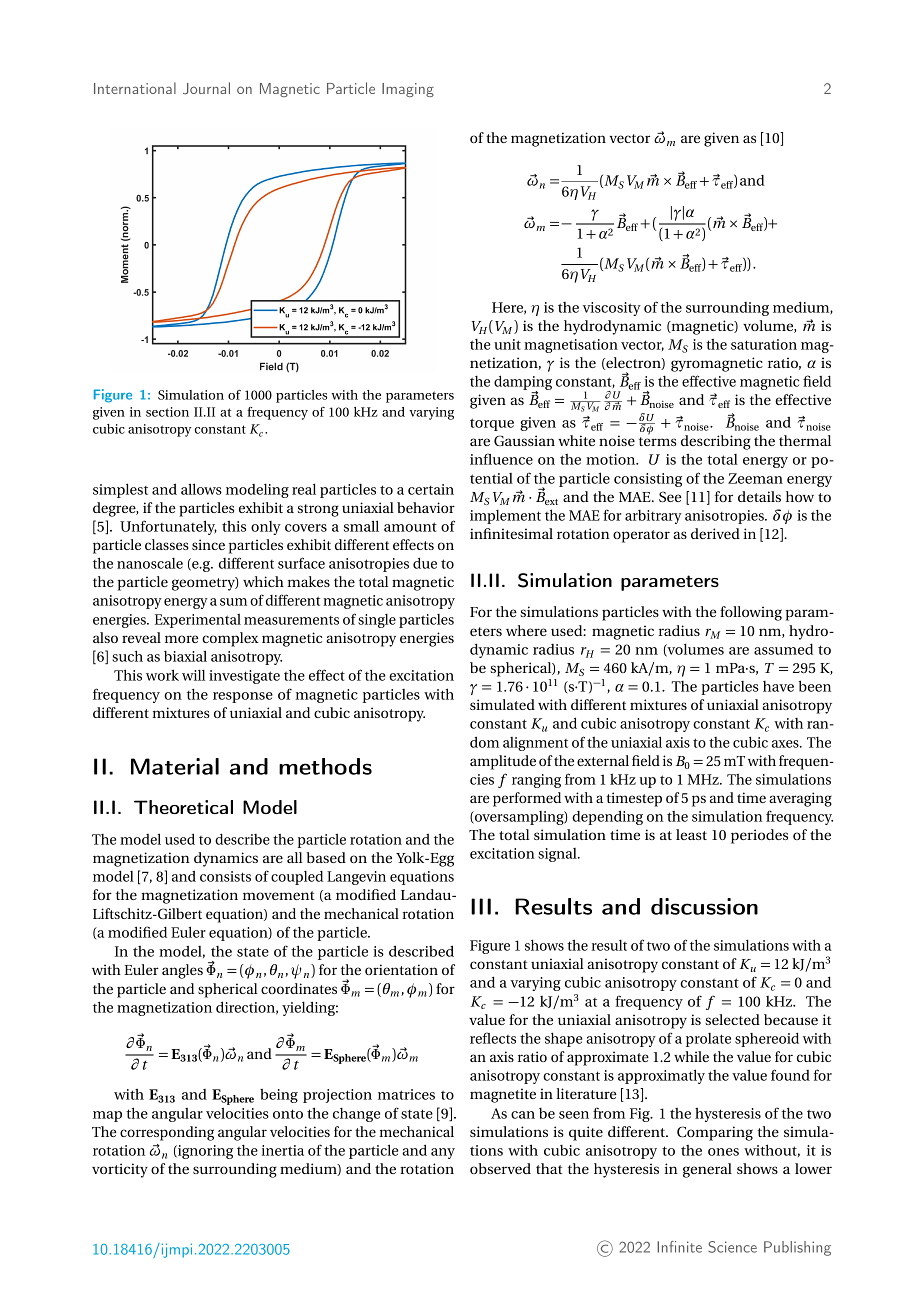 The width and height of the screenshot is (924, 1308). Describe the element at coordinates (612, 309) in the screenshot. I see `viscosity` at that location.
